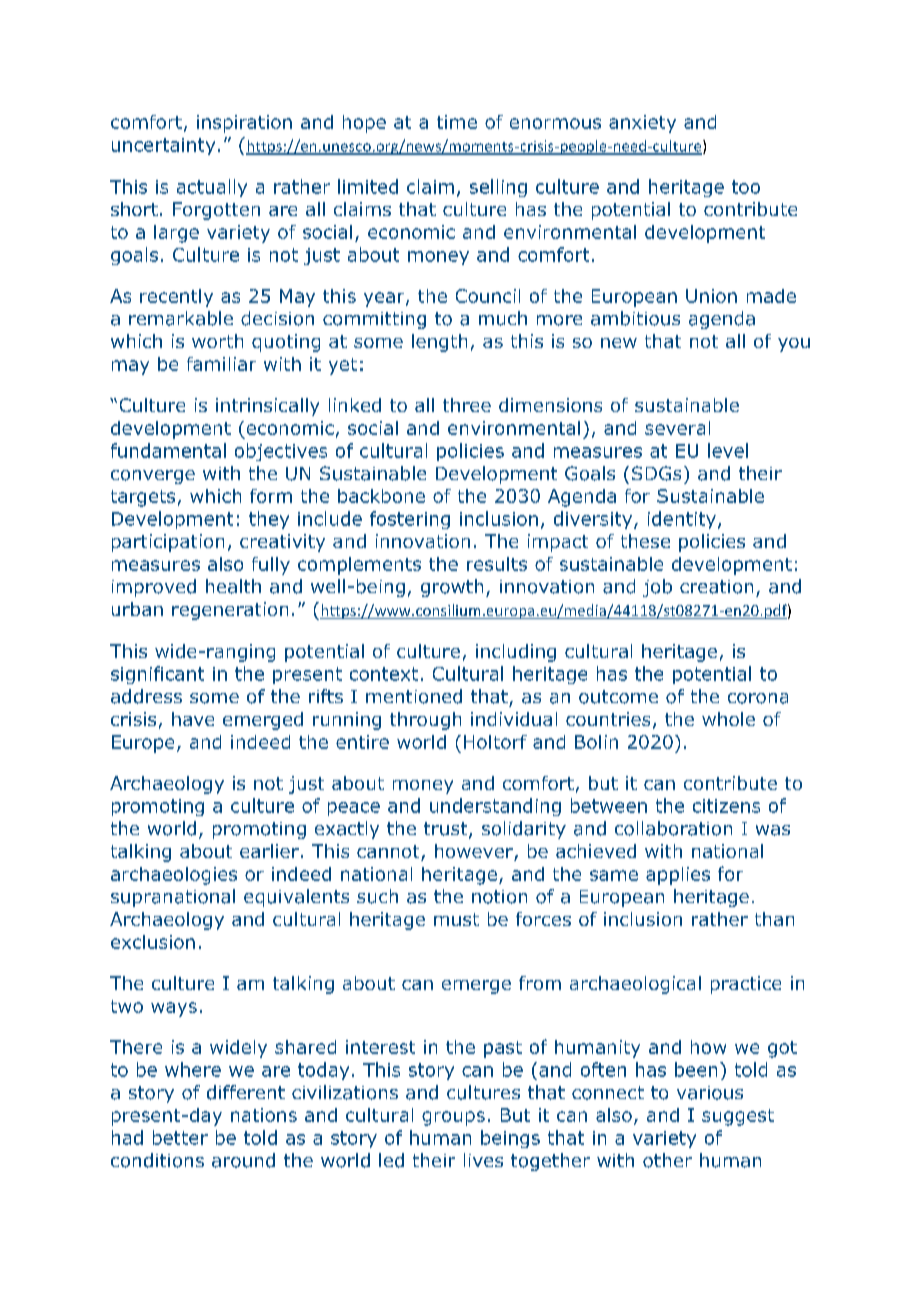  Describe the element at coordinates (180, 1137) in the page. I see `better` at that location.
